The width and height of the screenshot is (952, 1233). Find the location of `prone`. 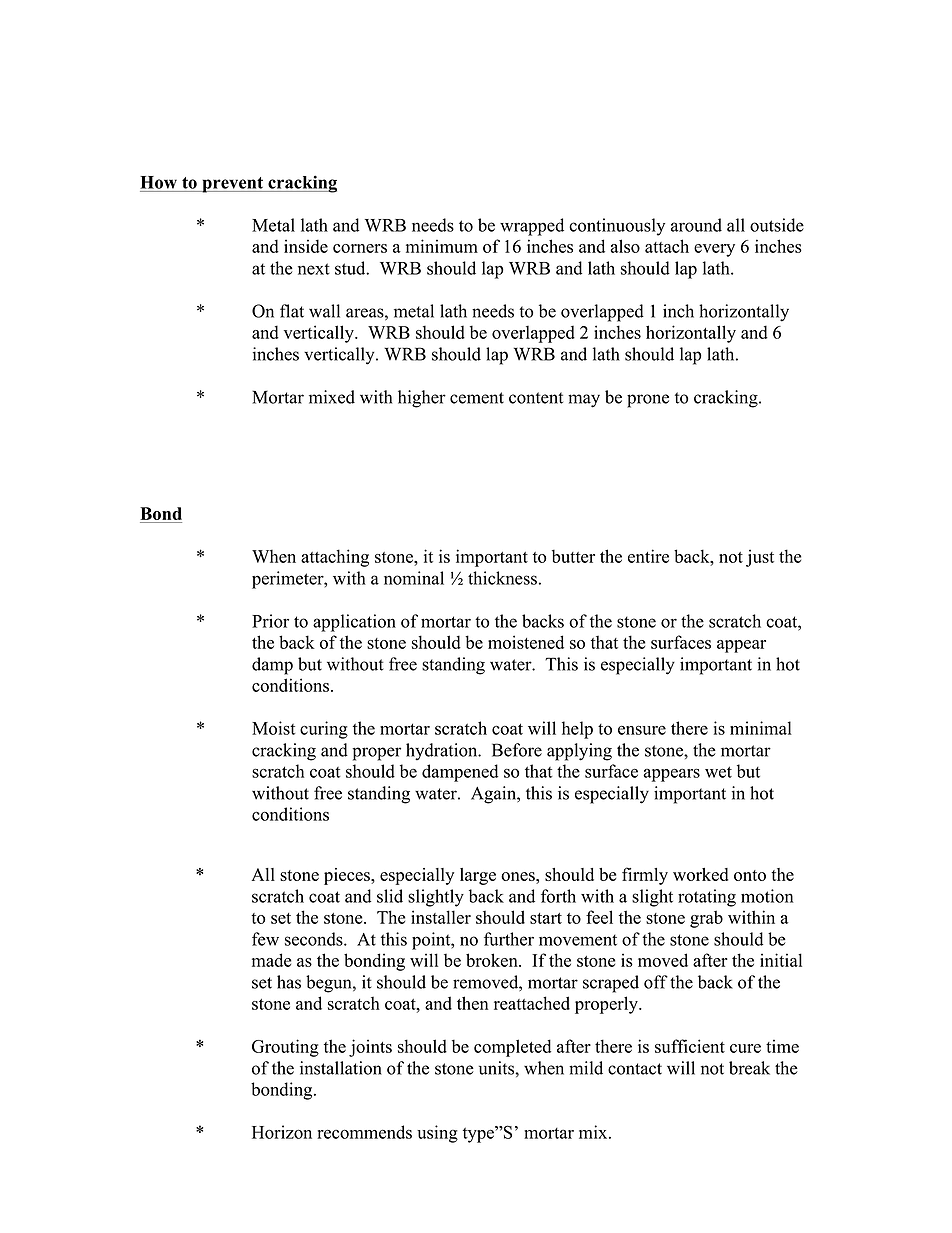

prone is located at coordinates (648, 401).
